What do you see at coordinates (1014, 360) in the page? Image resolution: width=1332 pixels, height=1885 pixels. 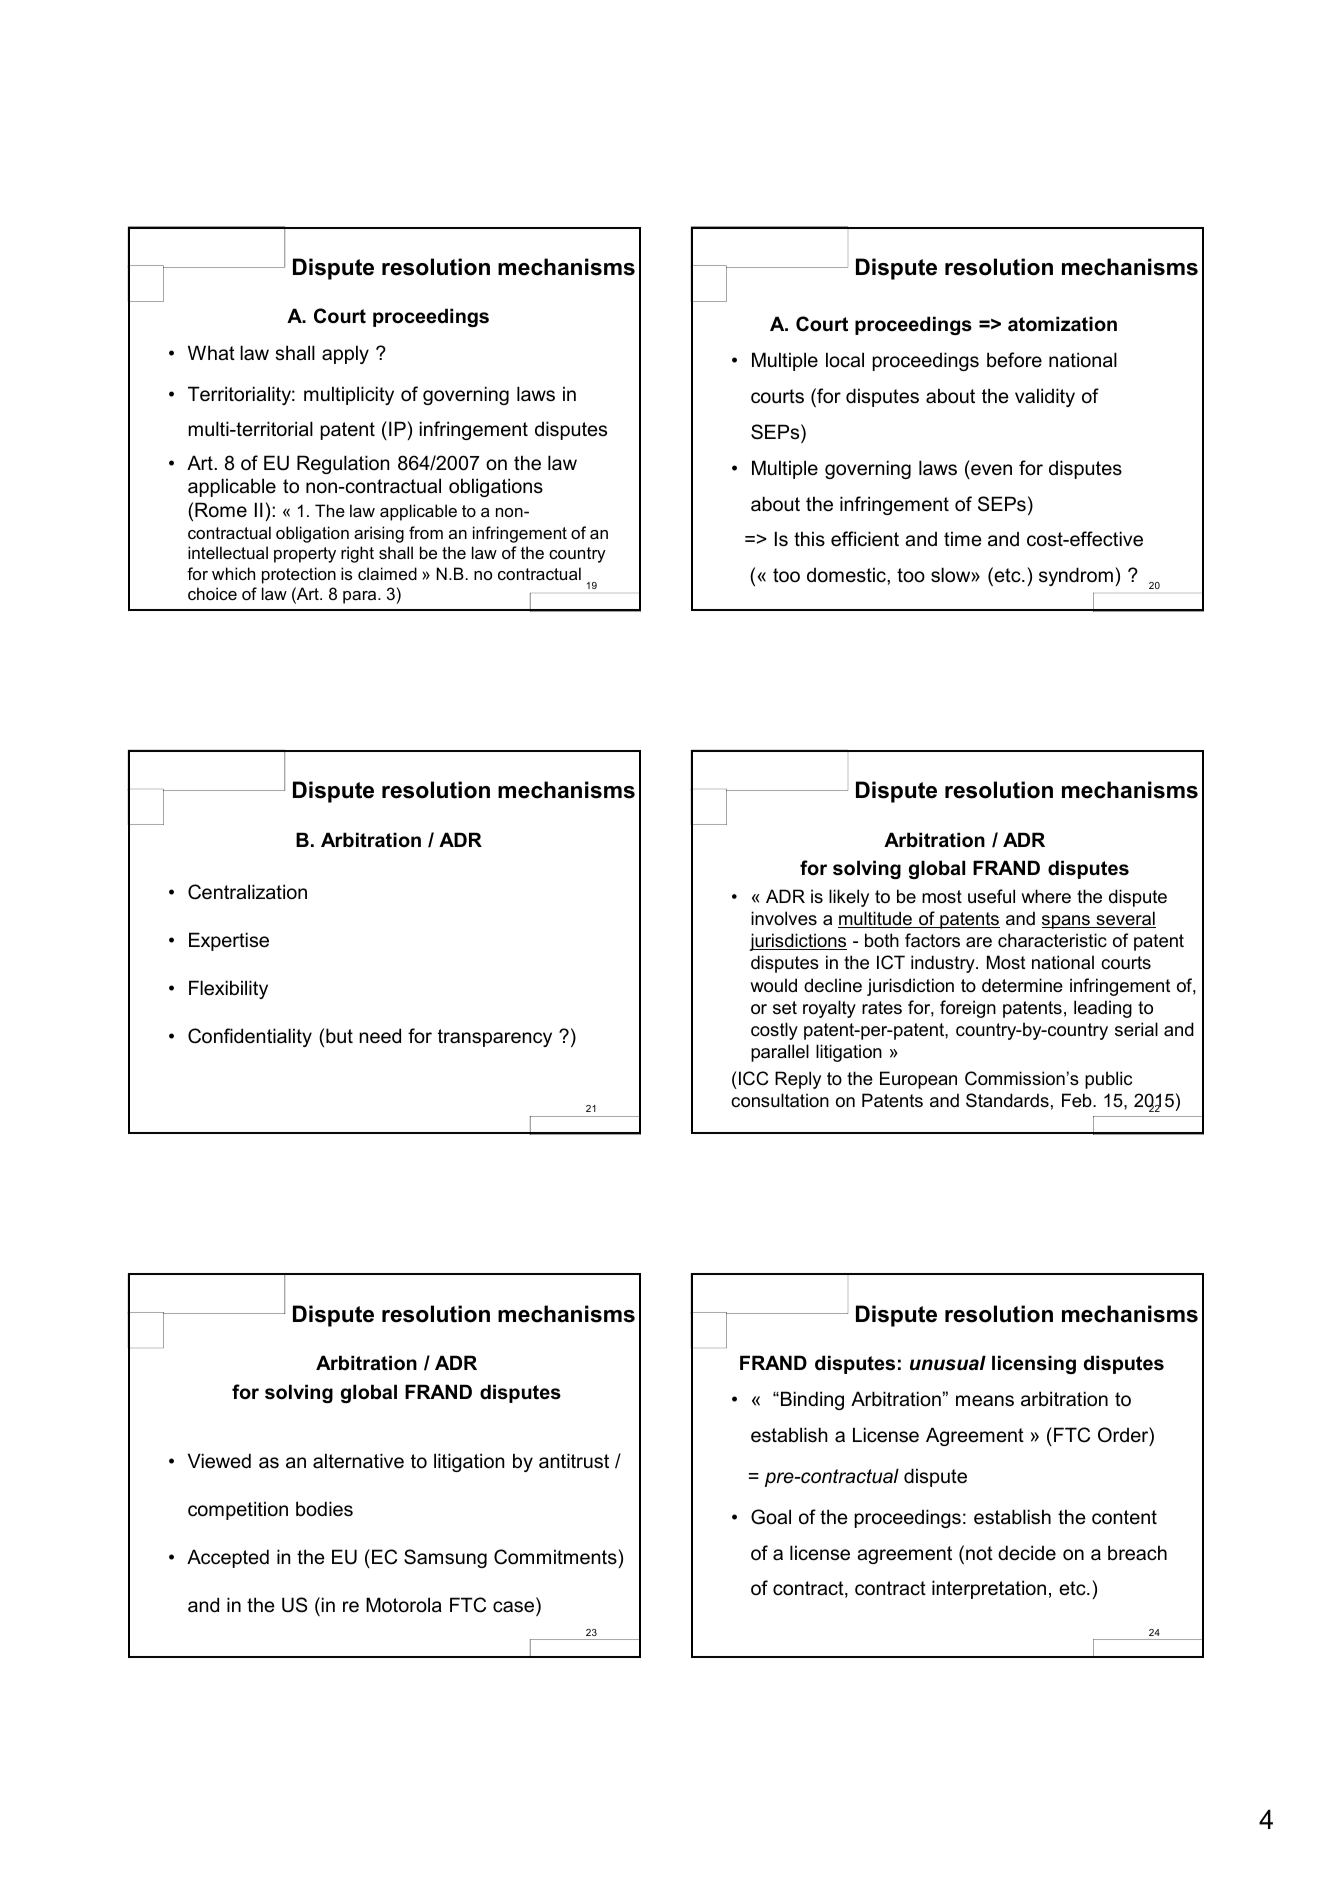 I see `before` at bounding box center [1014, 360].
